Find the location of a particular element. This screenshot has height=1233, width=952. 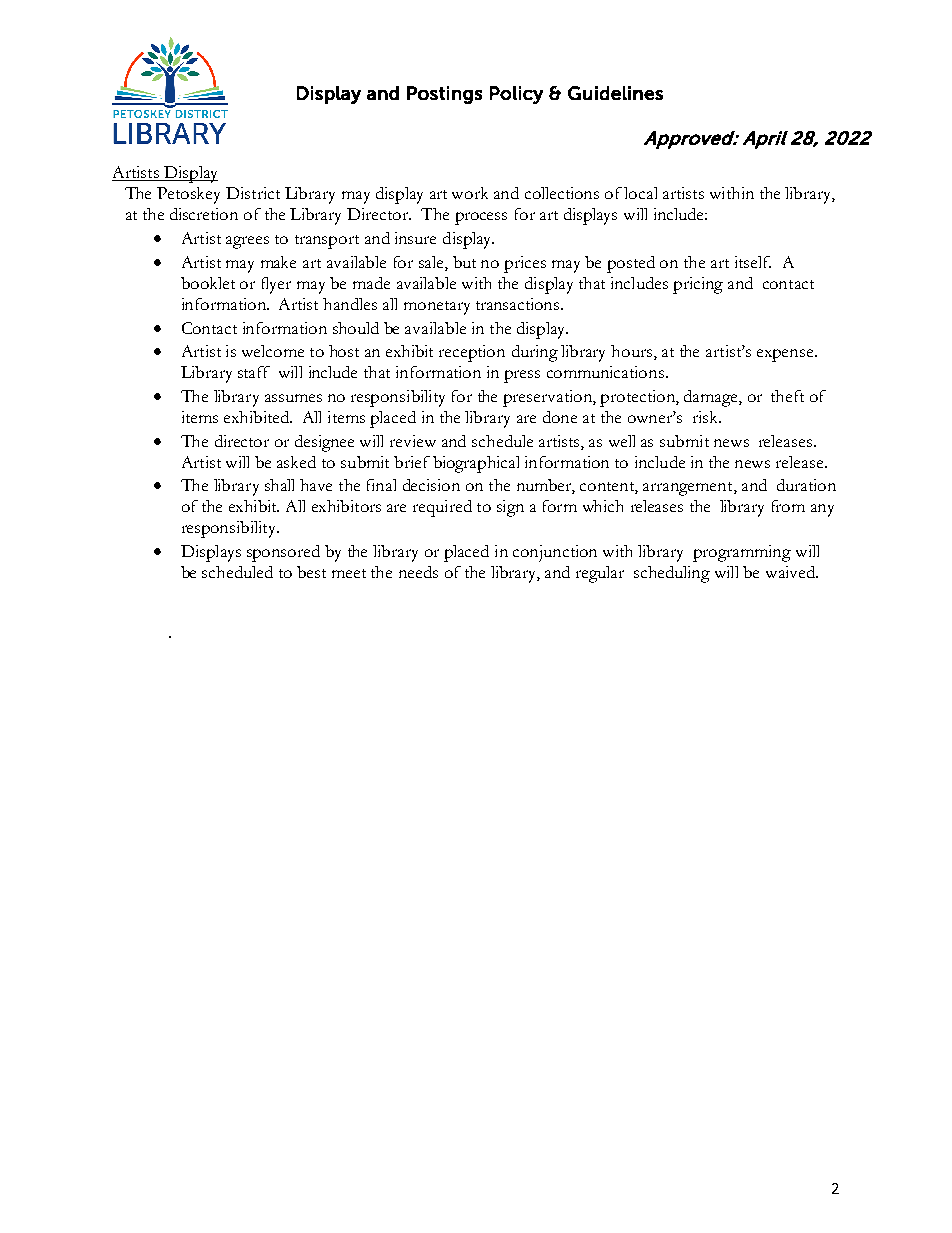

District is located at coordinates (253, 193).
